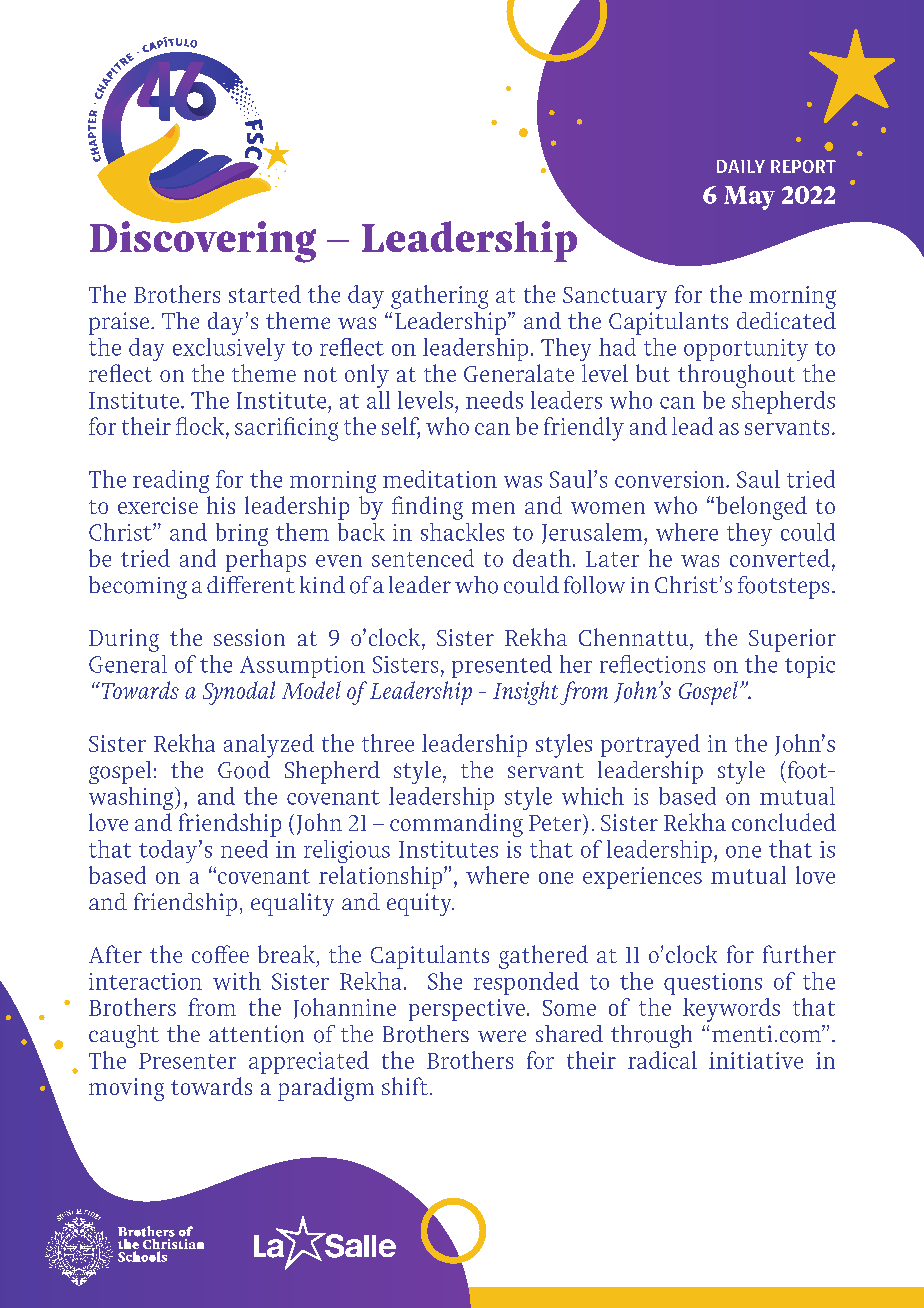 This screenshot has width=924, height=1308. Describe the element at coordinates (203, 241) in the screenshot. I see `Discovering` at that location.
